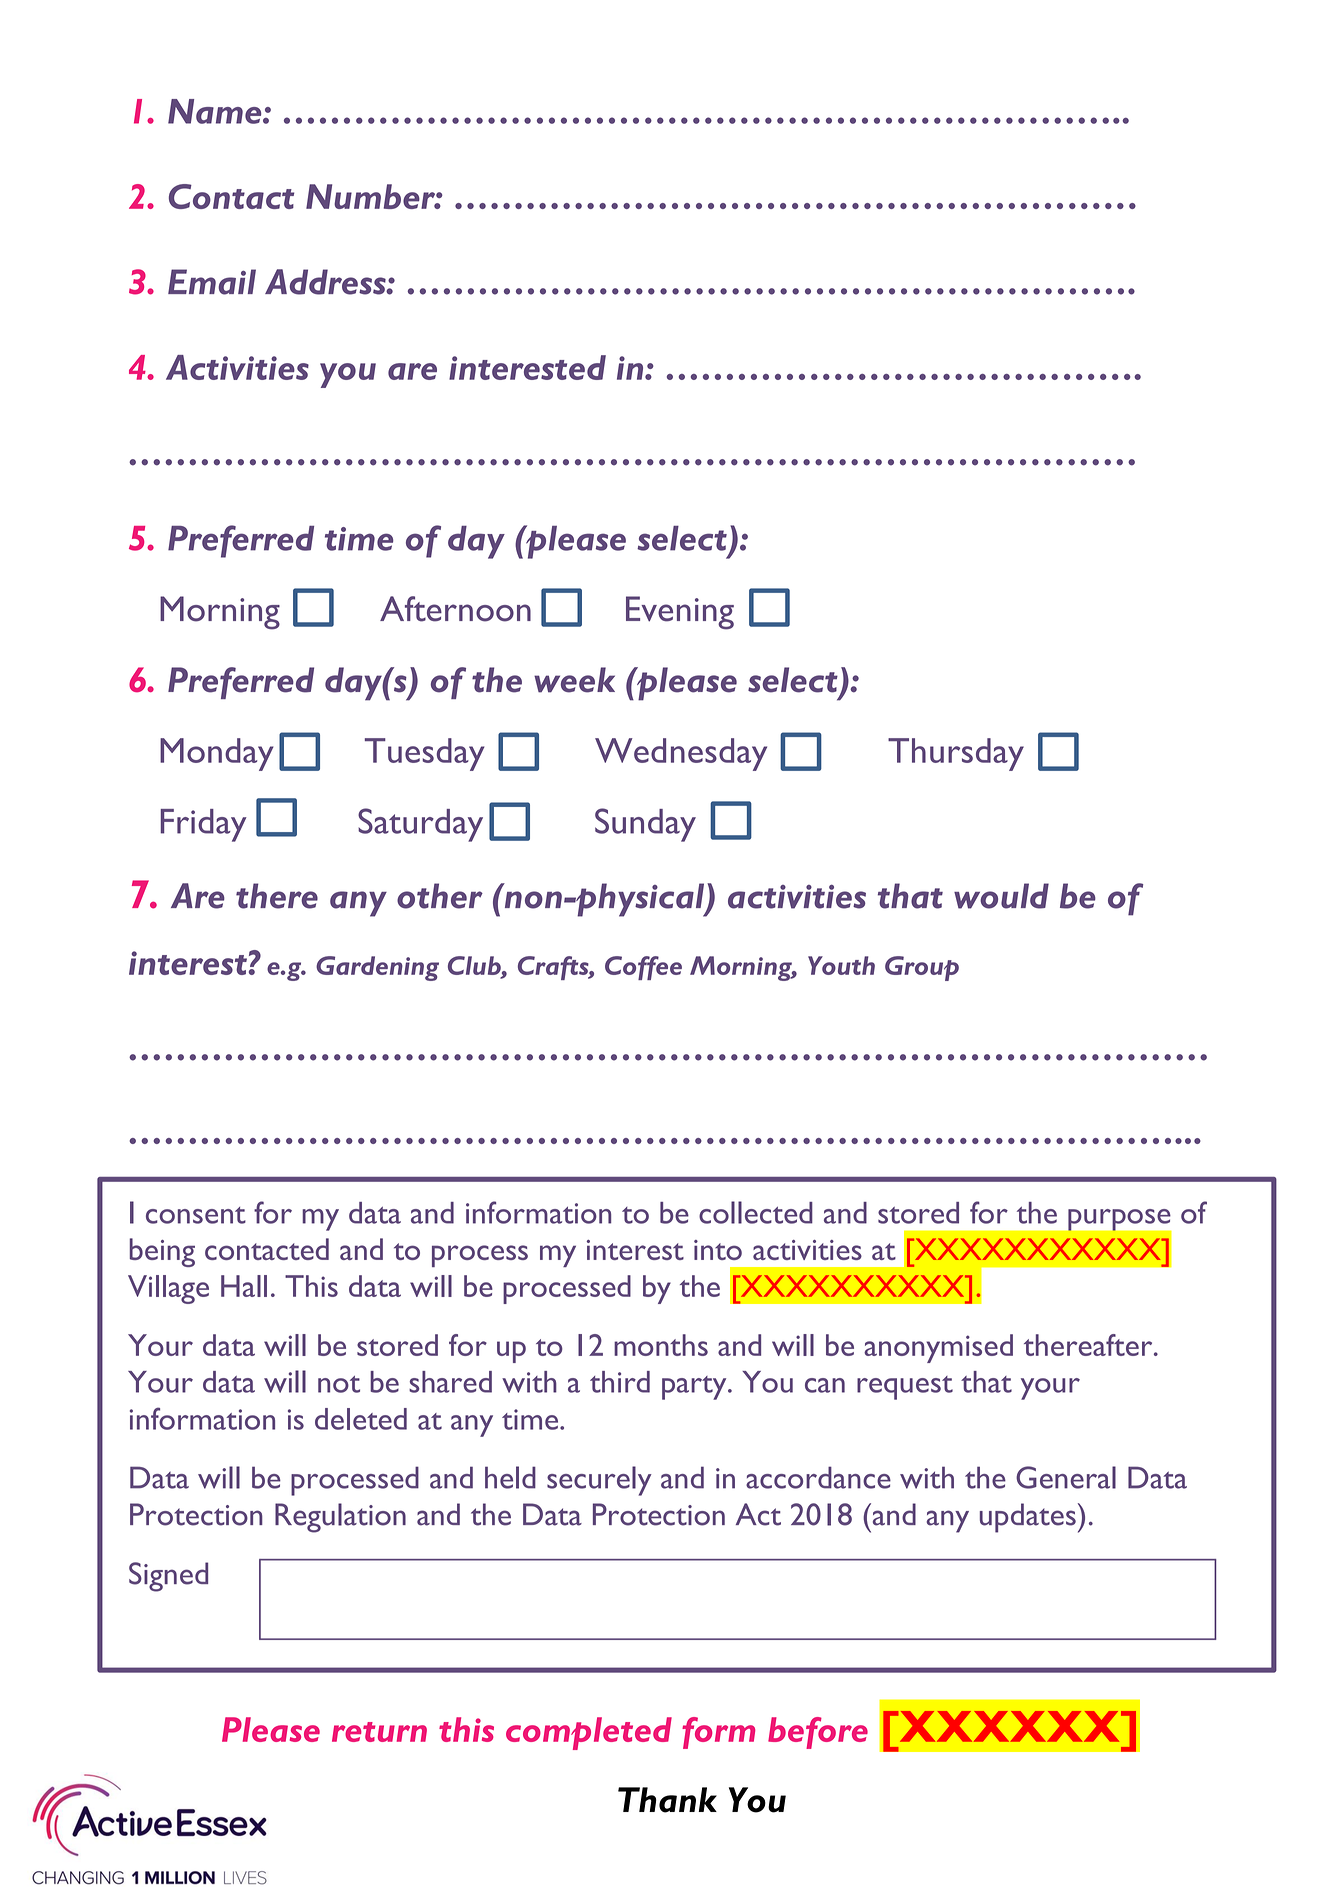 The width and height of the page is (1344, 1900). Describe the element at coordinates (922, 968) in the page. I see `Group` at that location.
